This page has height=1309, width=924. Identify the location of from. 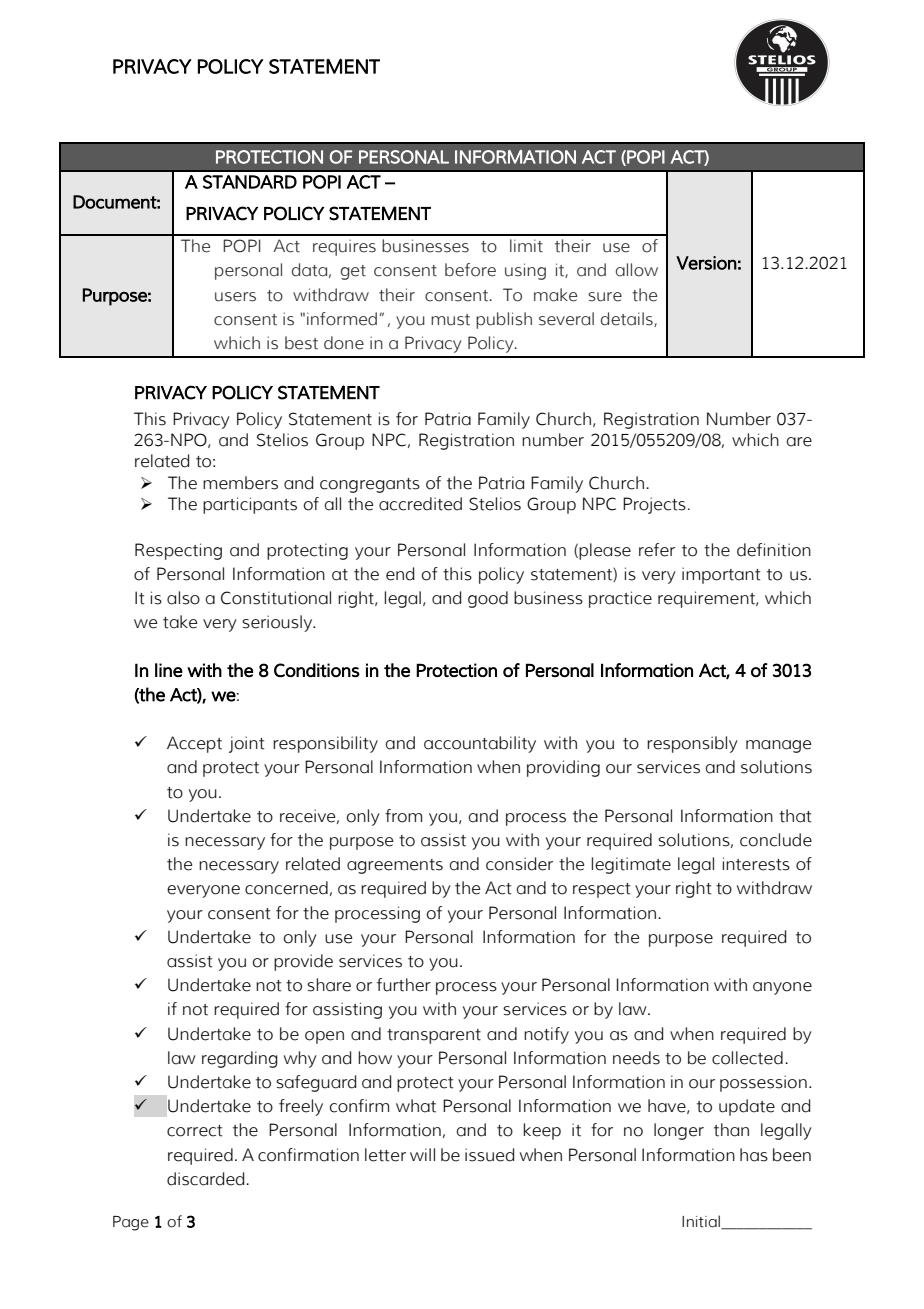
(403, 816).
